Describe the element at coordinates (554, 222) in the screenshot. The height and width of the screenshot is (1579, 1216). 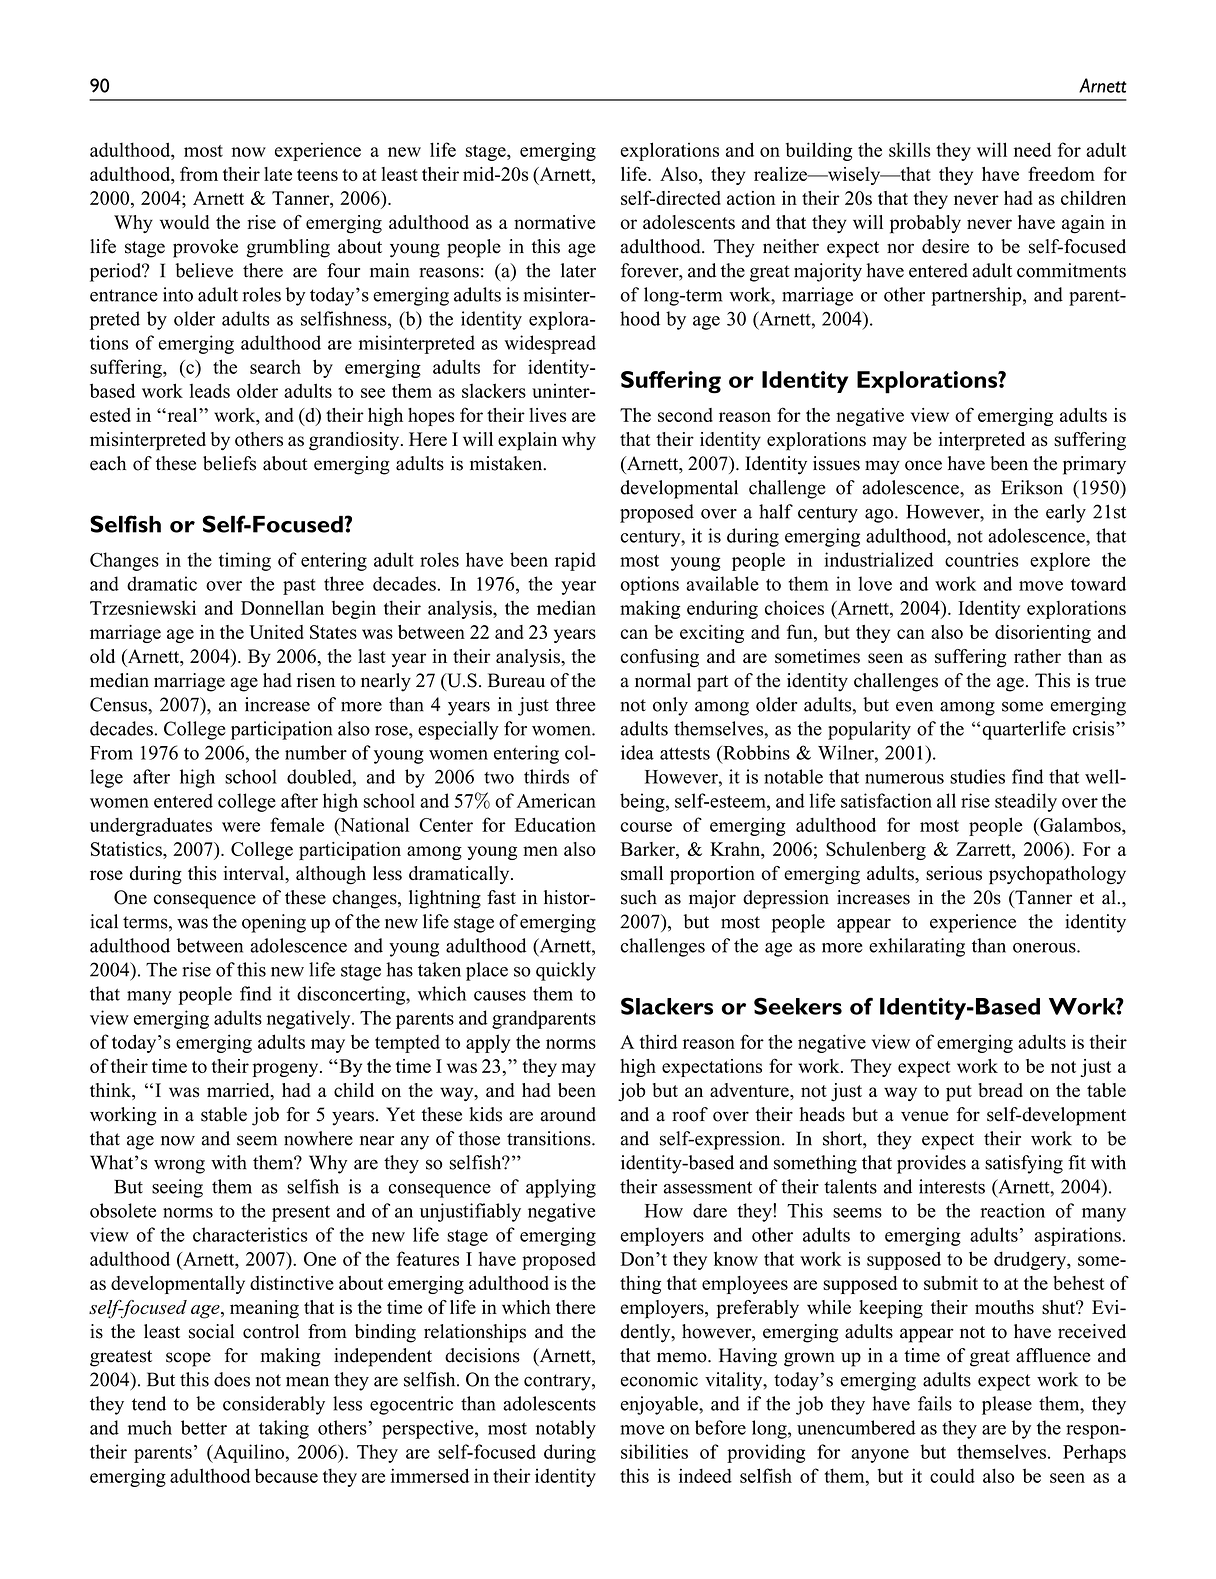
I see `normative` at that location.
